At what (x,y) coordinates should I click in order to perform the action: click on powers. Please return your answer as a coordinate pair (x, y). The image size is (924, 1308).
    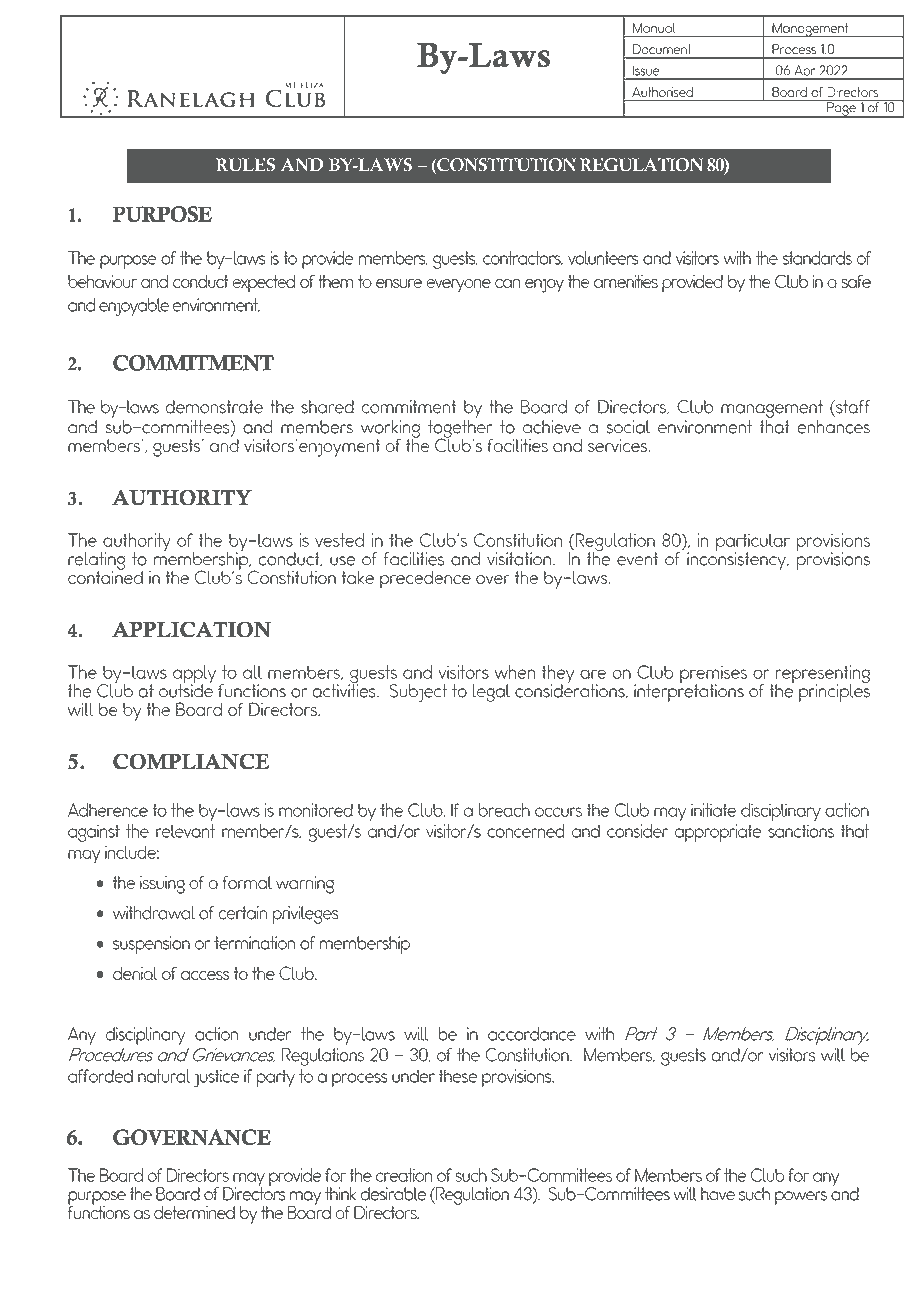
    Looking at the image, I should click on (801, 1198).
